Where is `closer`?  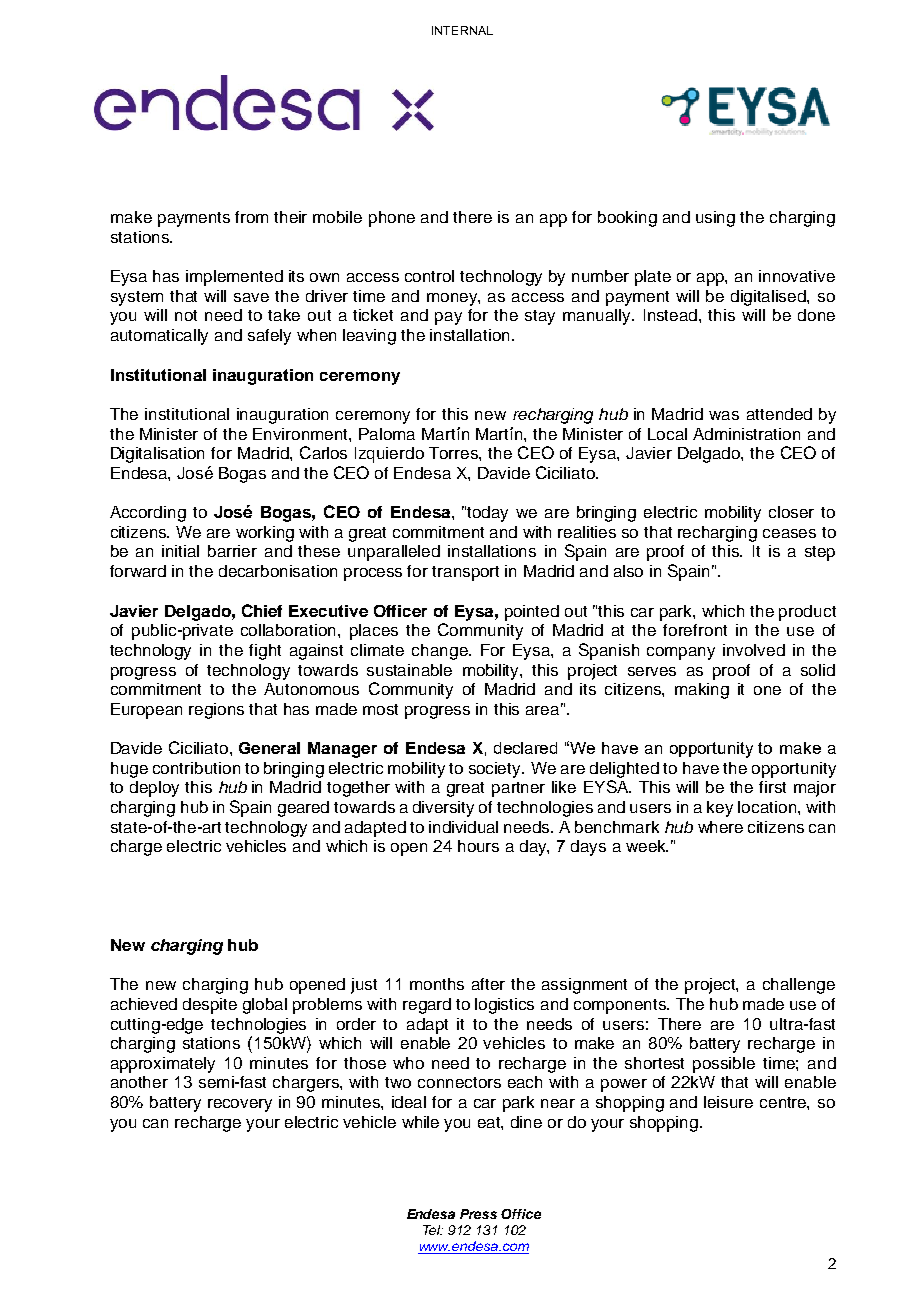
closer is located at coordinates (791, 512).
